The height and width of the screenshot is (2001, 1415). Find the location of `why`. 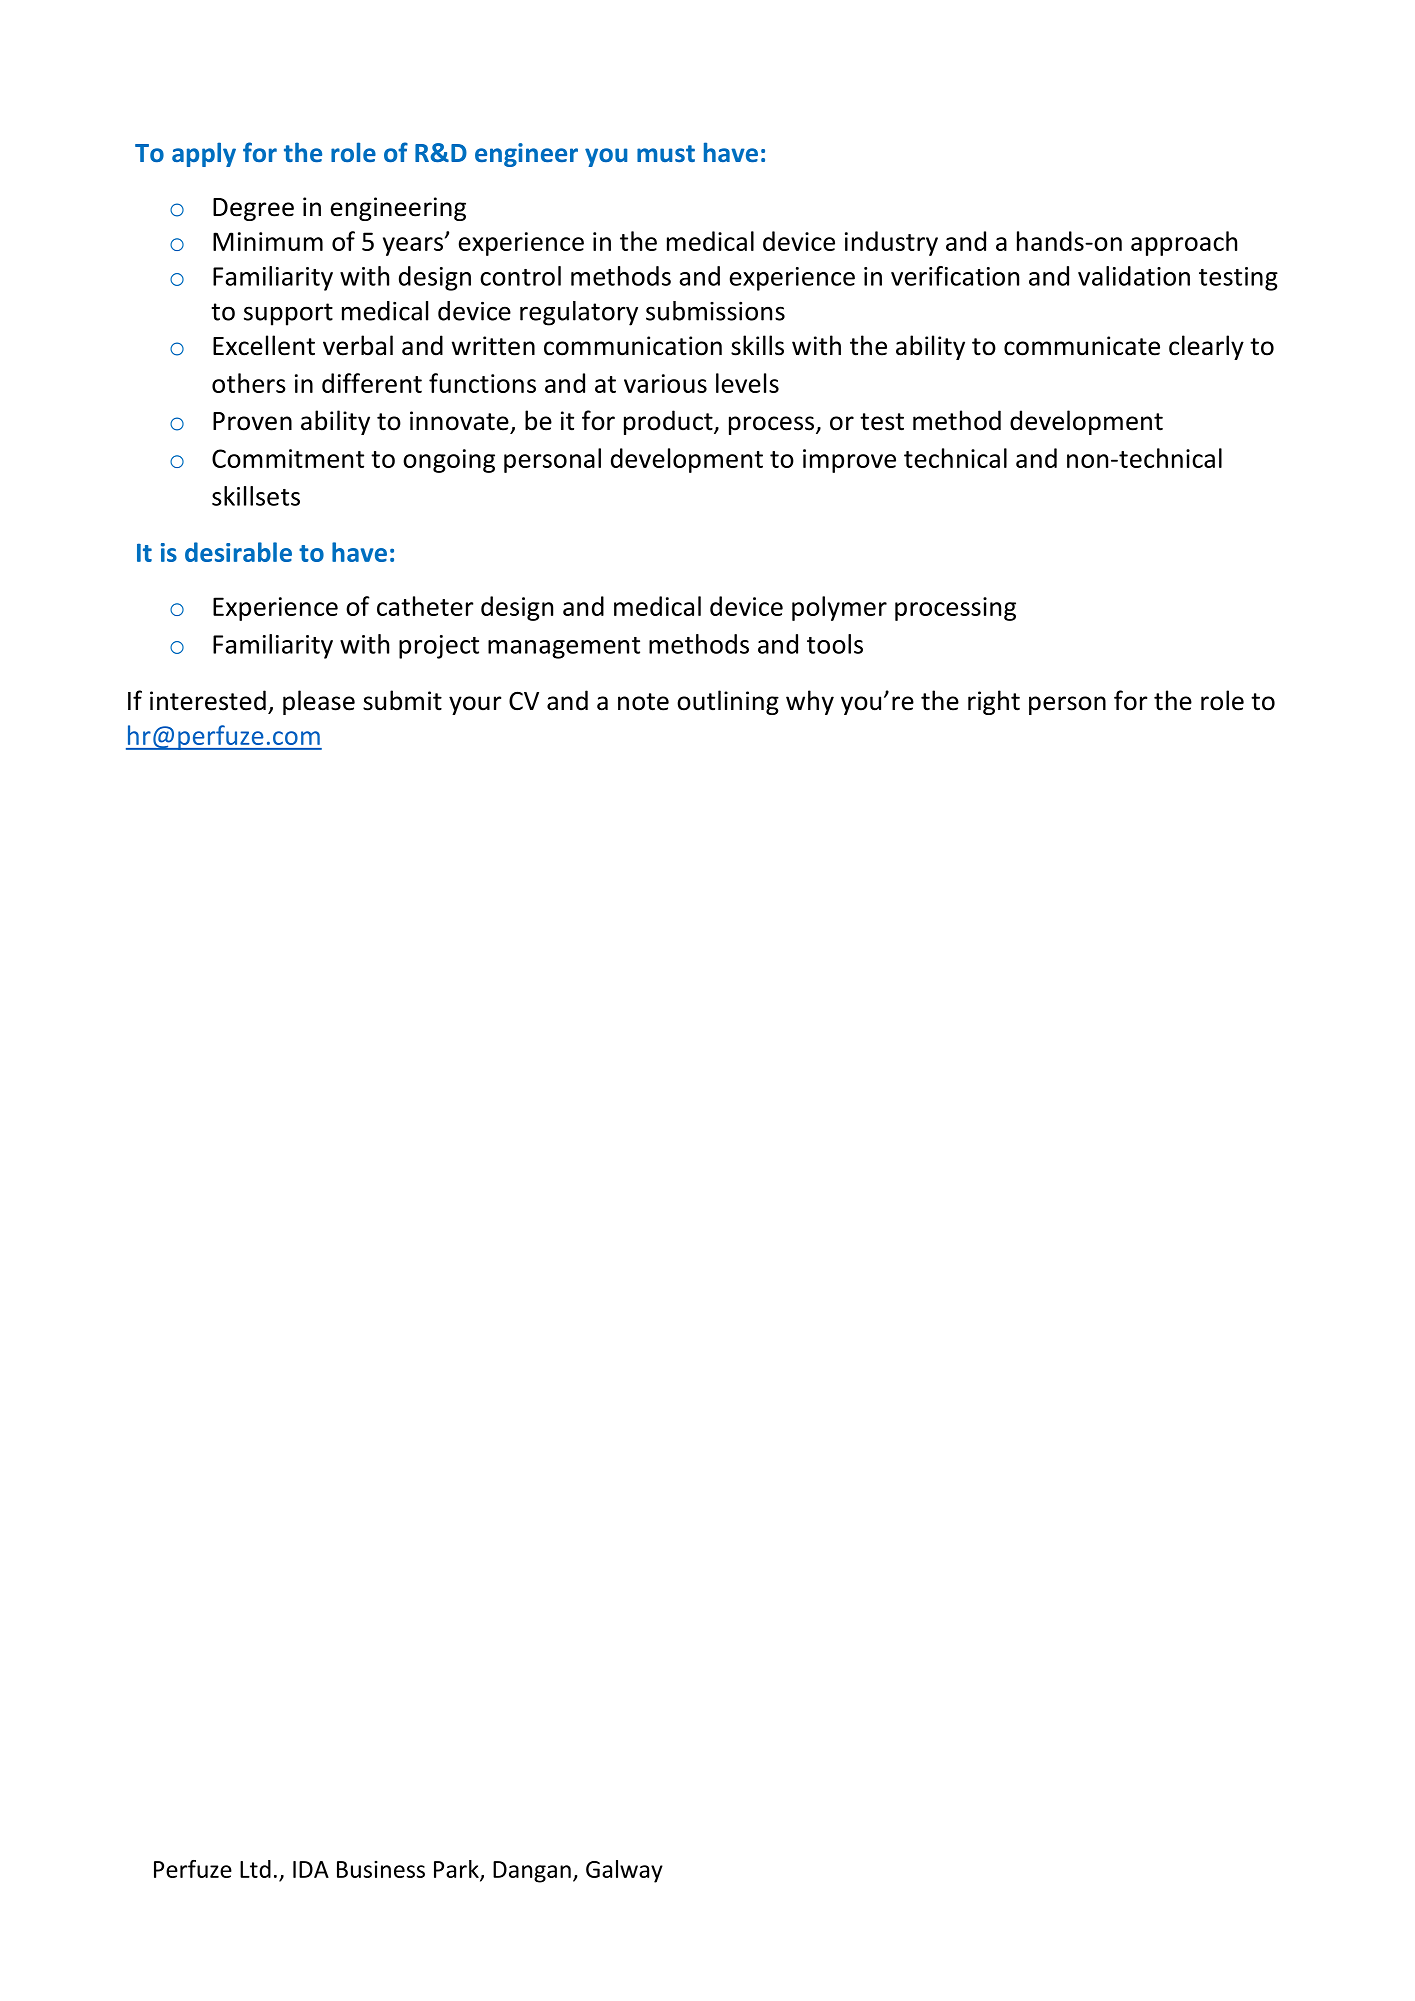

why is located at coordinates (810, 702).
